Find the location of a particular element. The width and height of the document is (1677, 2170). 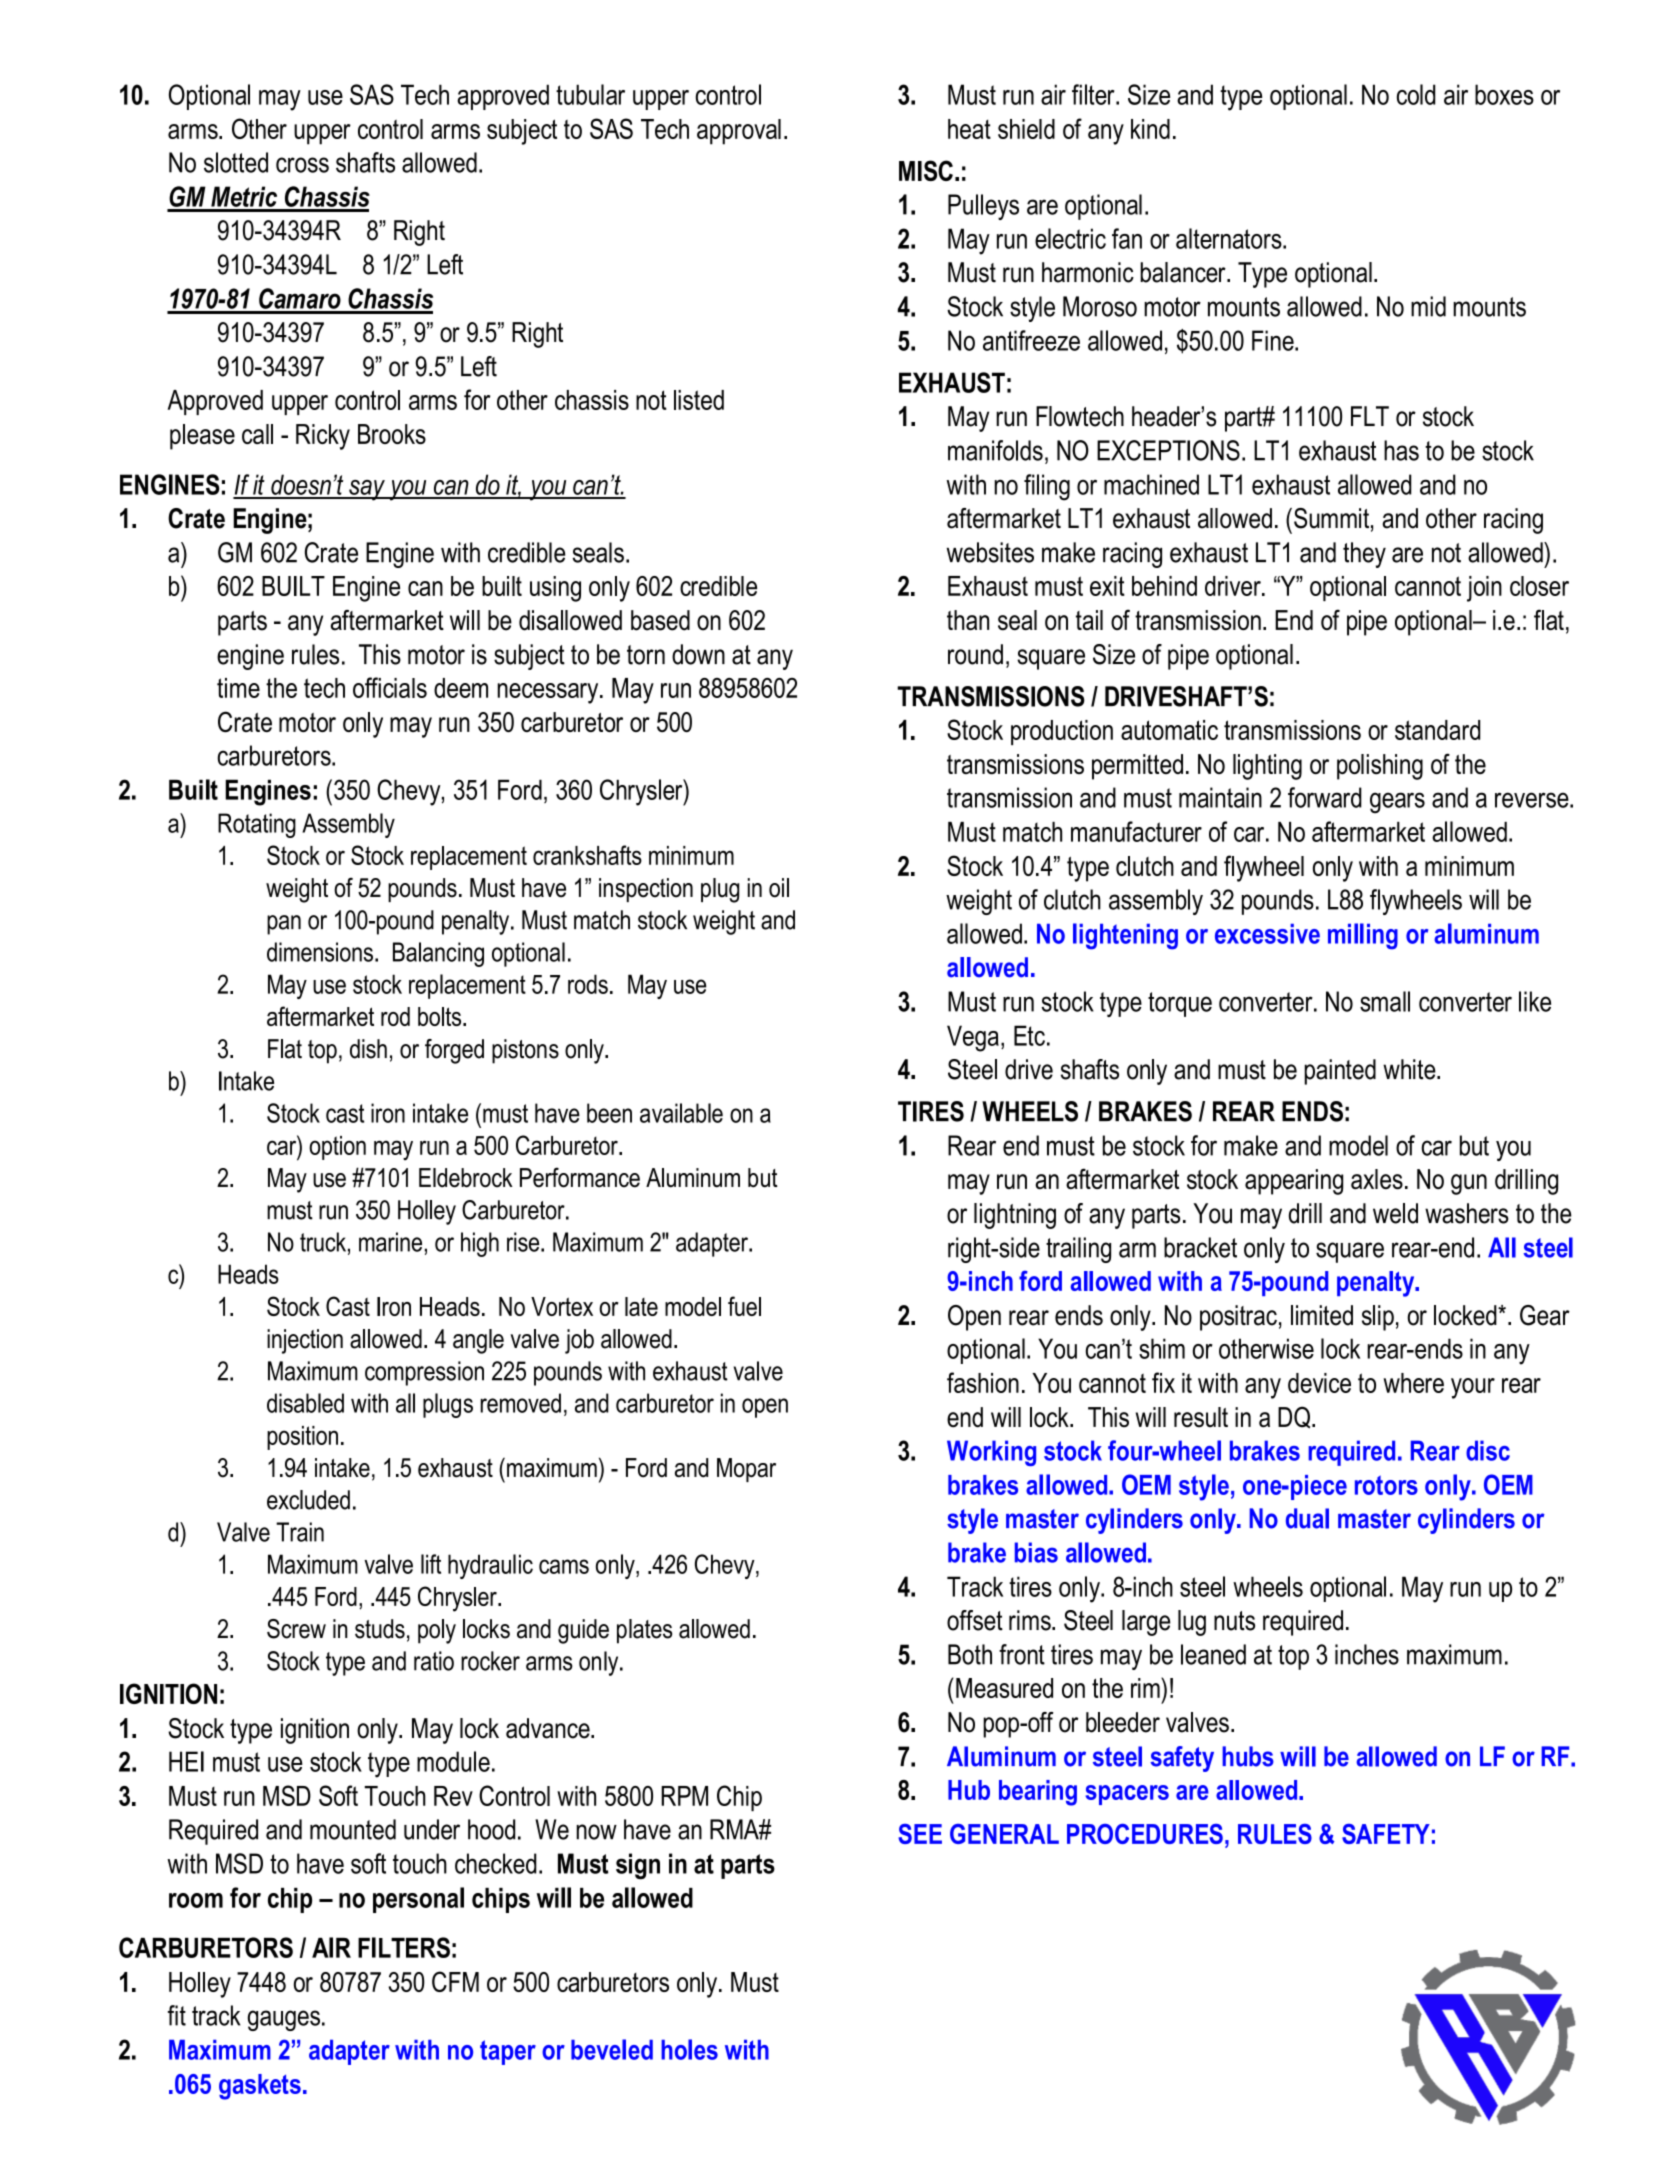

offset is located at coordinates (975, 1620).
